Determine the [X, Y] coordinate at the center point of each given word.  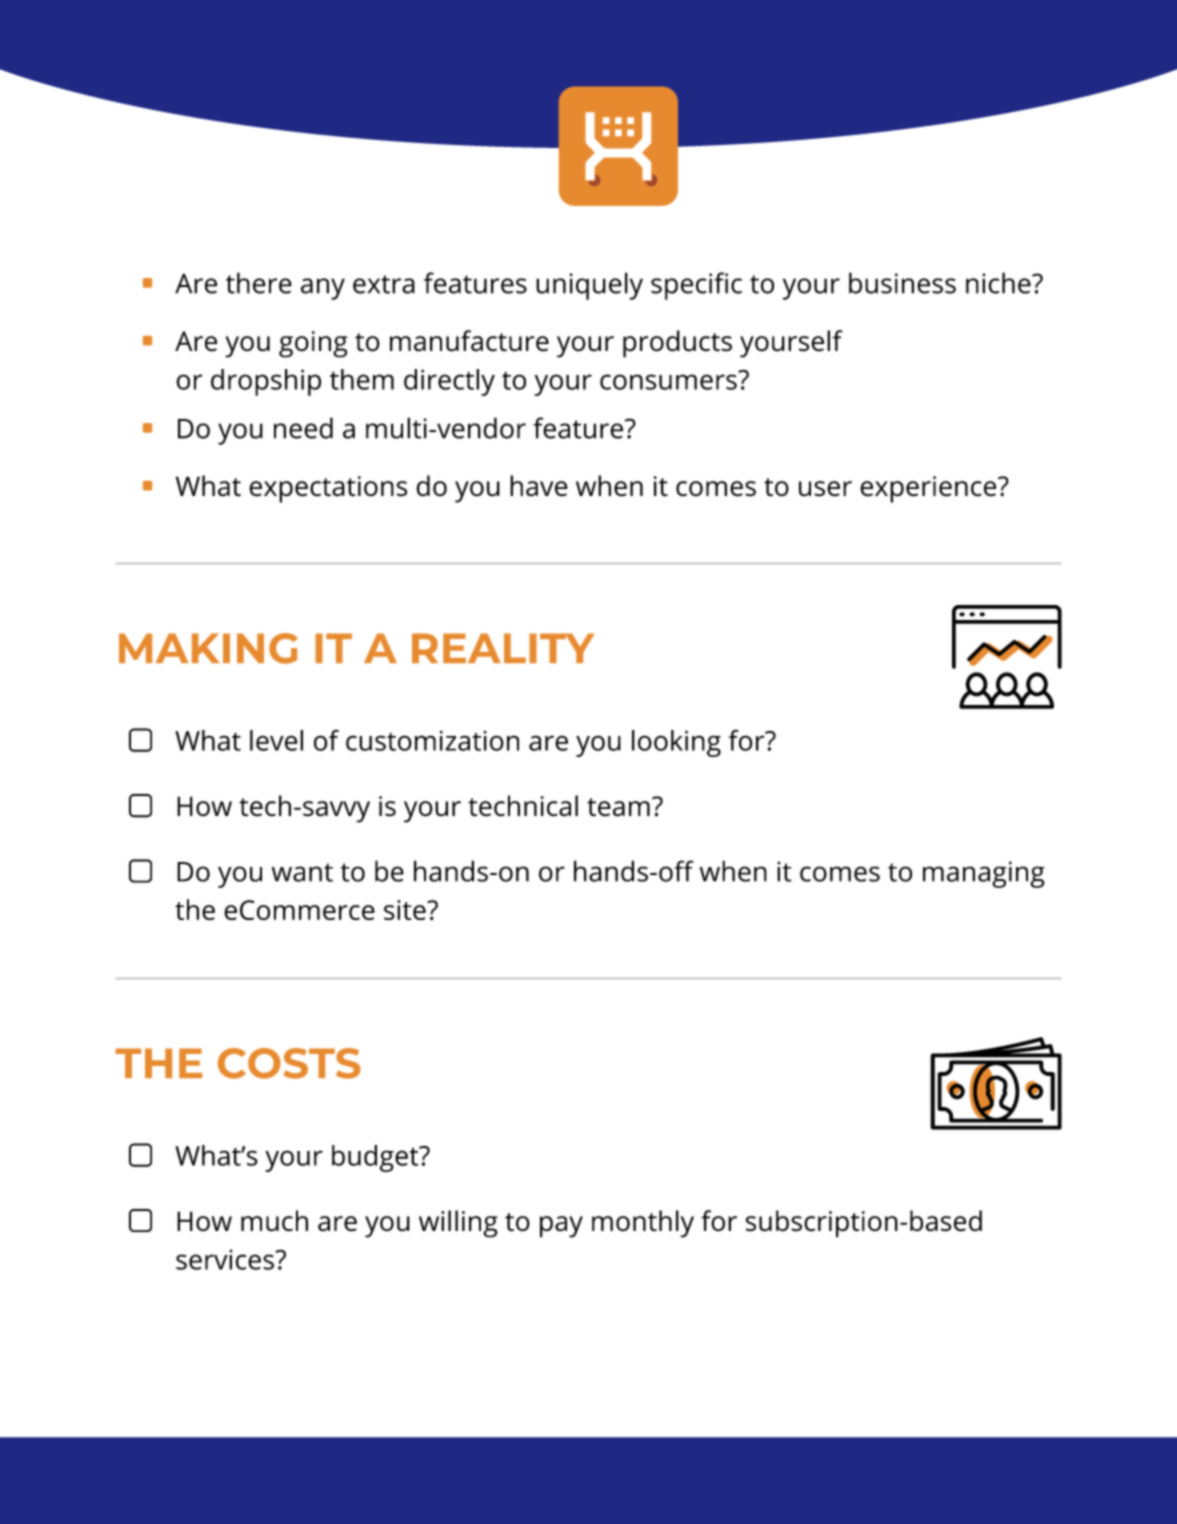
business [902, 283]
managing [984, 874]
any [323, 289]
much [274, 1221]
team [618, 807]
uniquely [589, 286]
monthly [643, 1224]
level [276, 740]
